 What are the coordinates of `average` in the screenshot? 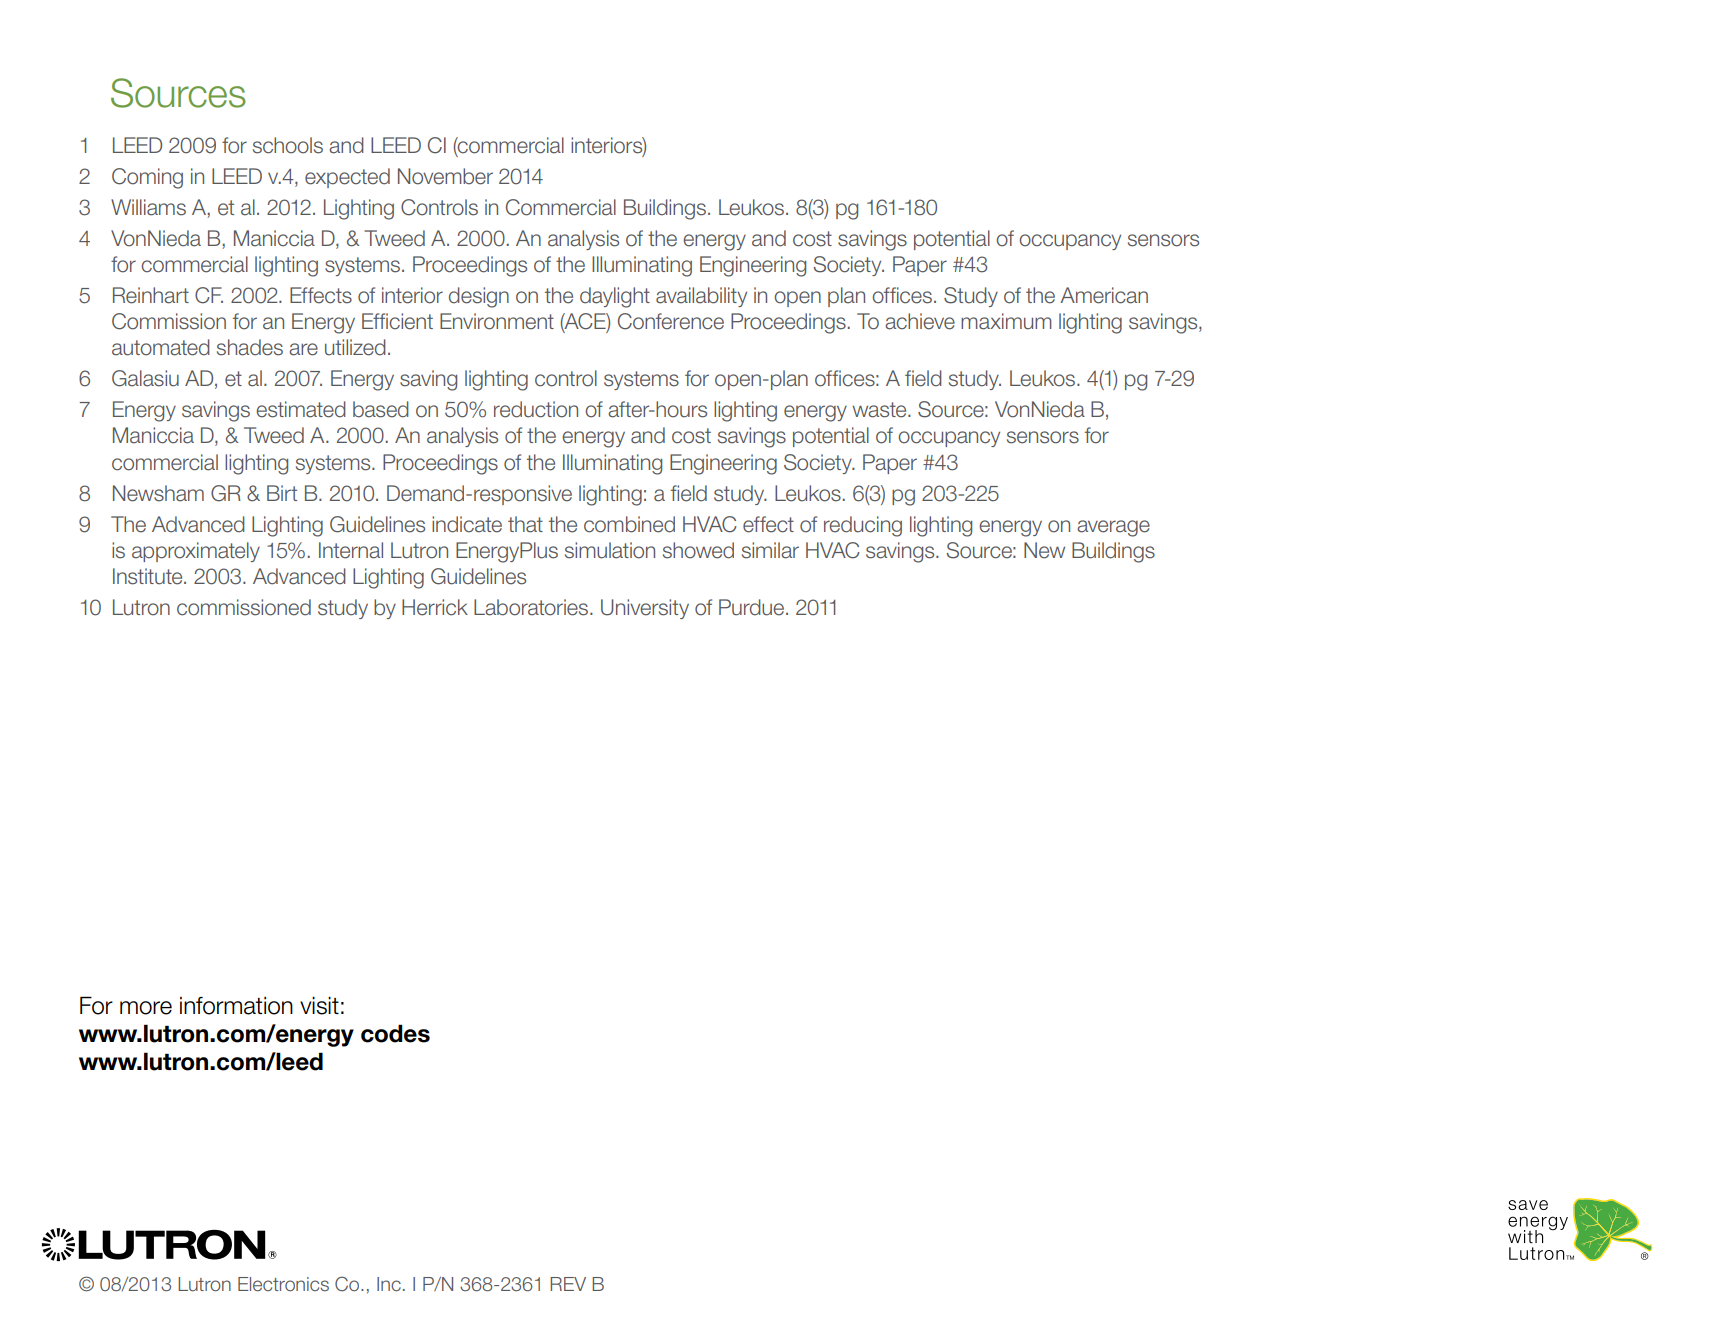 It's located at (1113, 528).
